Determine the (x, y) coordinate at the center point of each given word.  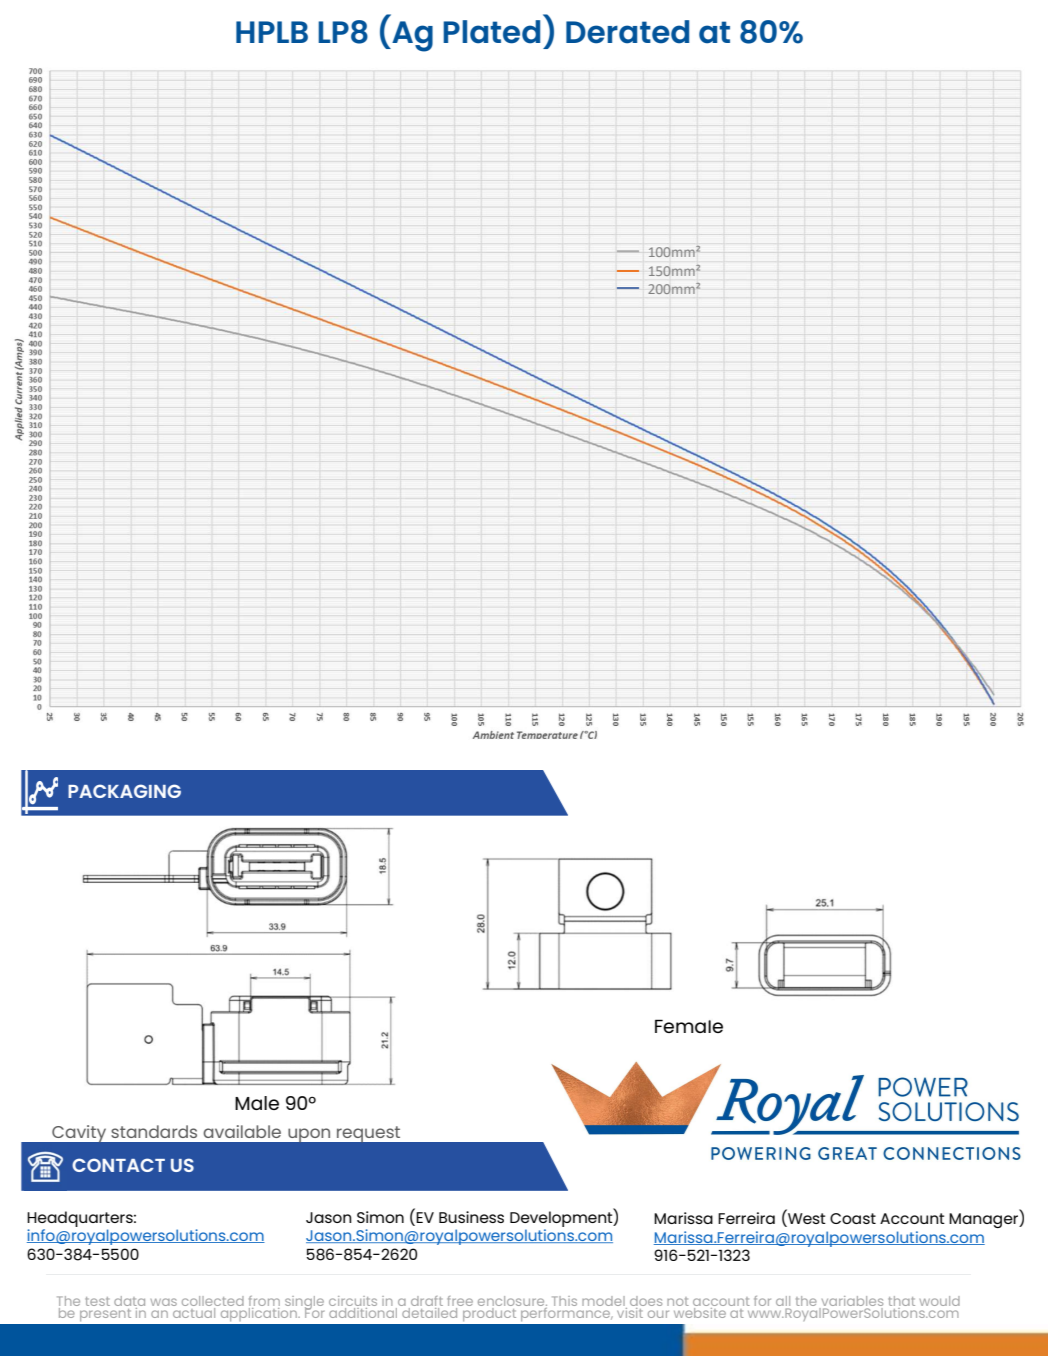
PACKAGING (124, 791)
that (901, 1302)
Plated (491, 32)
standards (154, 1131)
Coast (853, 1218)
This (564, 1301)
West (806, 1220)
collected (213, 1302)
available (242, 1131)
